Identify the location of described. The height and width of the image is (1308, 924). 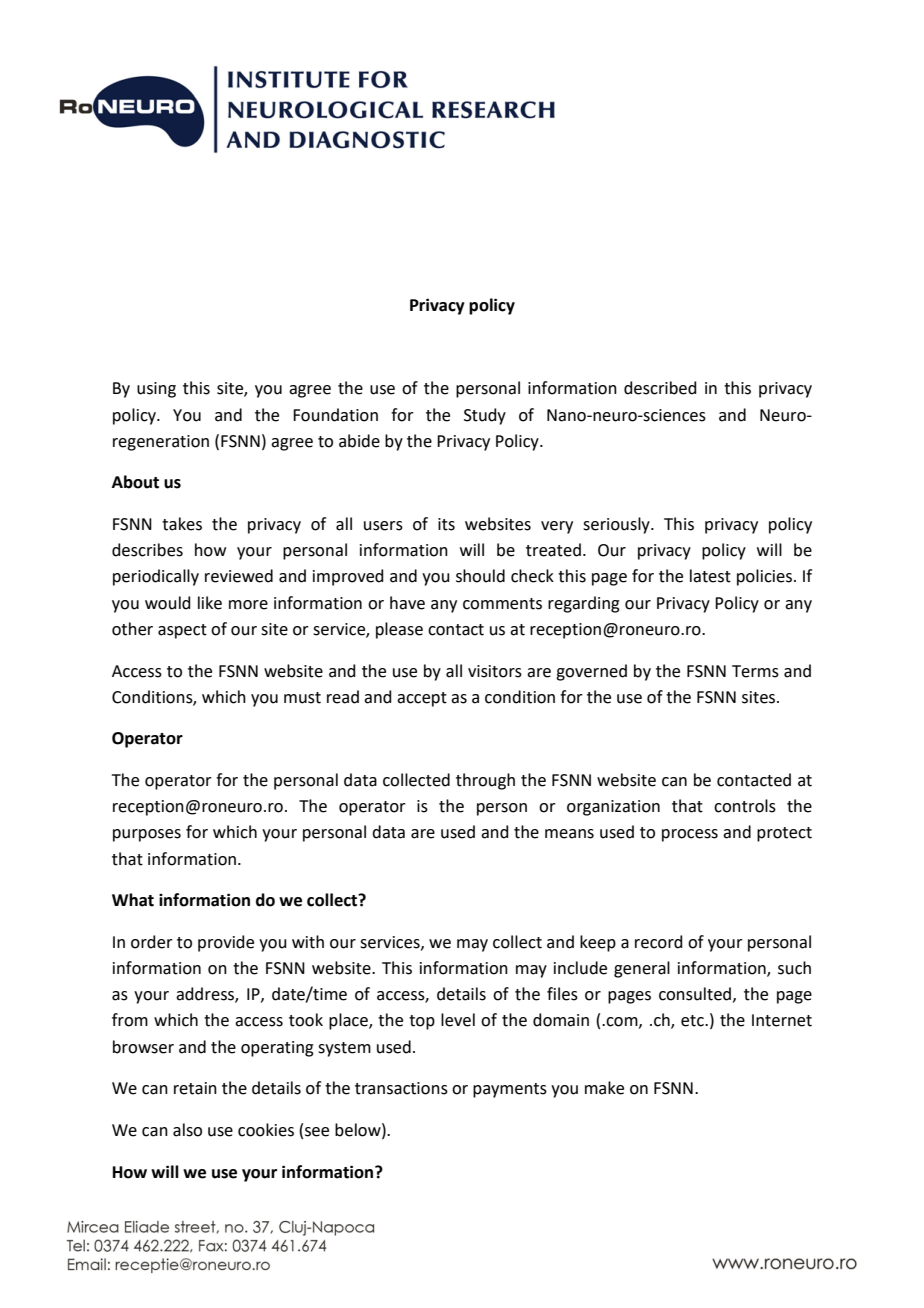
(660, 388).
